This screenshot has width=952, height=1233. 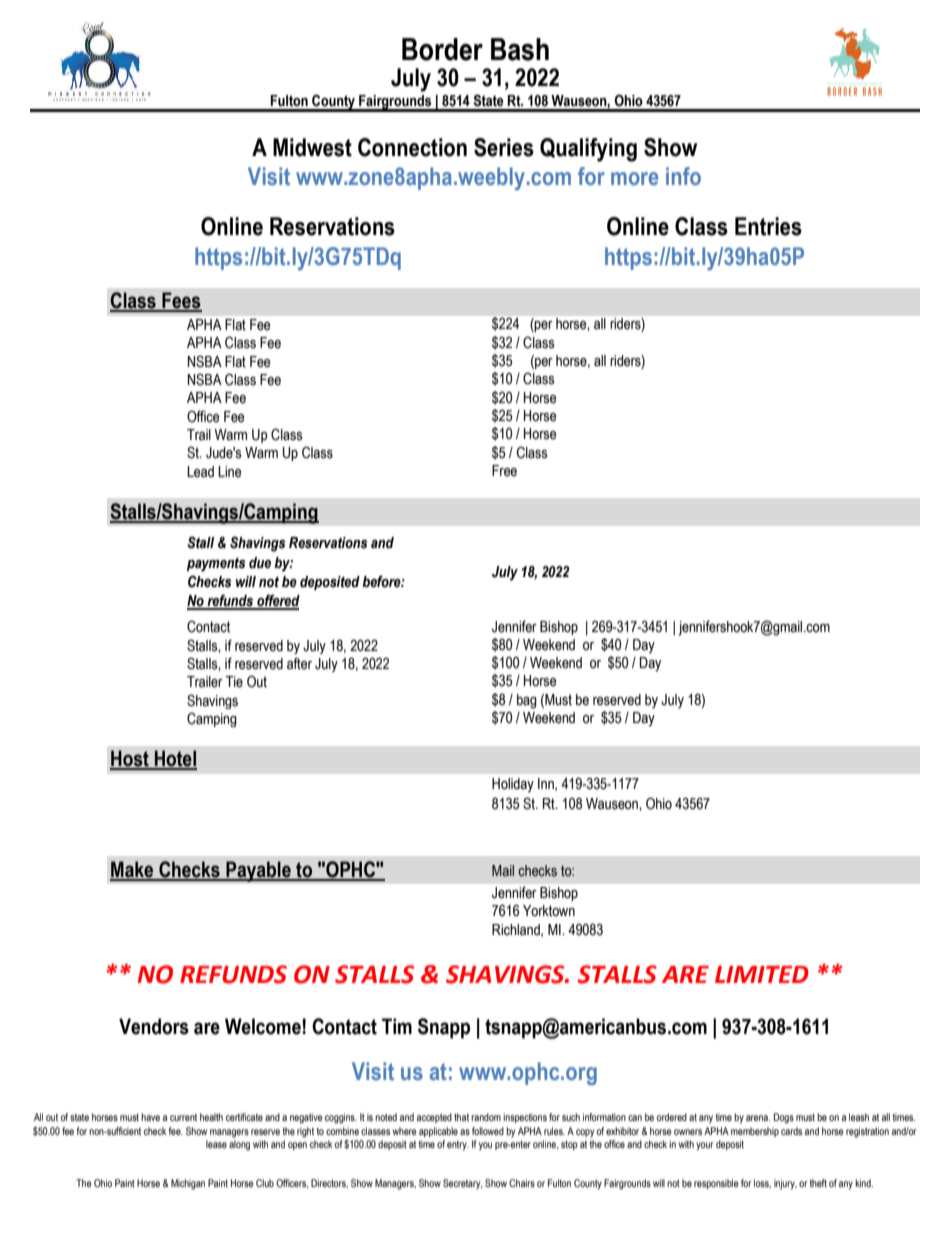 I want to click on Midwest, so click(x=312, y=147).
